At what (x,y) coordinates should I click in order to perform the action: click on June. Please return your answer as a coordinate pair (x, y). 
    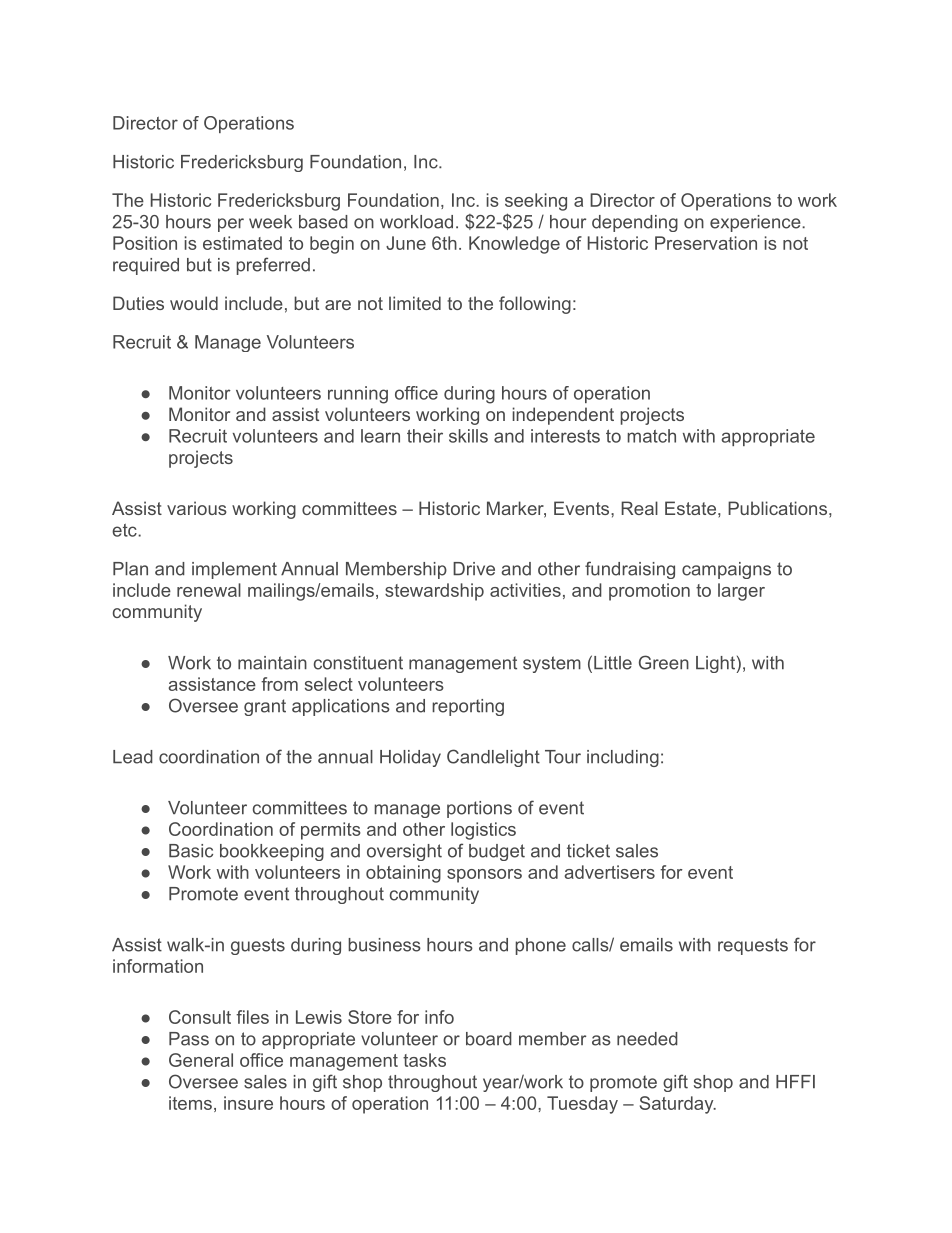
    Looking at the image, I should click on (406, 243).
